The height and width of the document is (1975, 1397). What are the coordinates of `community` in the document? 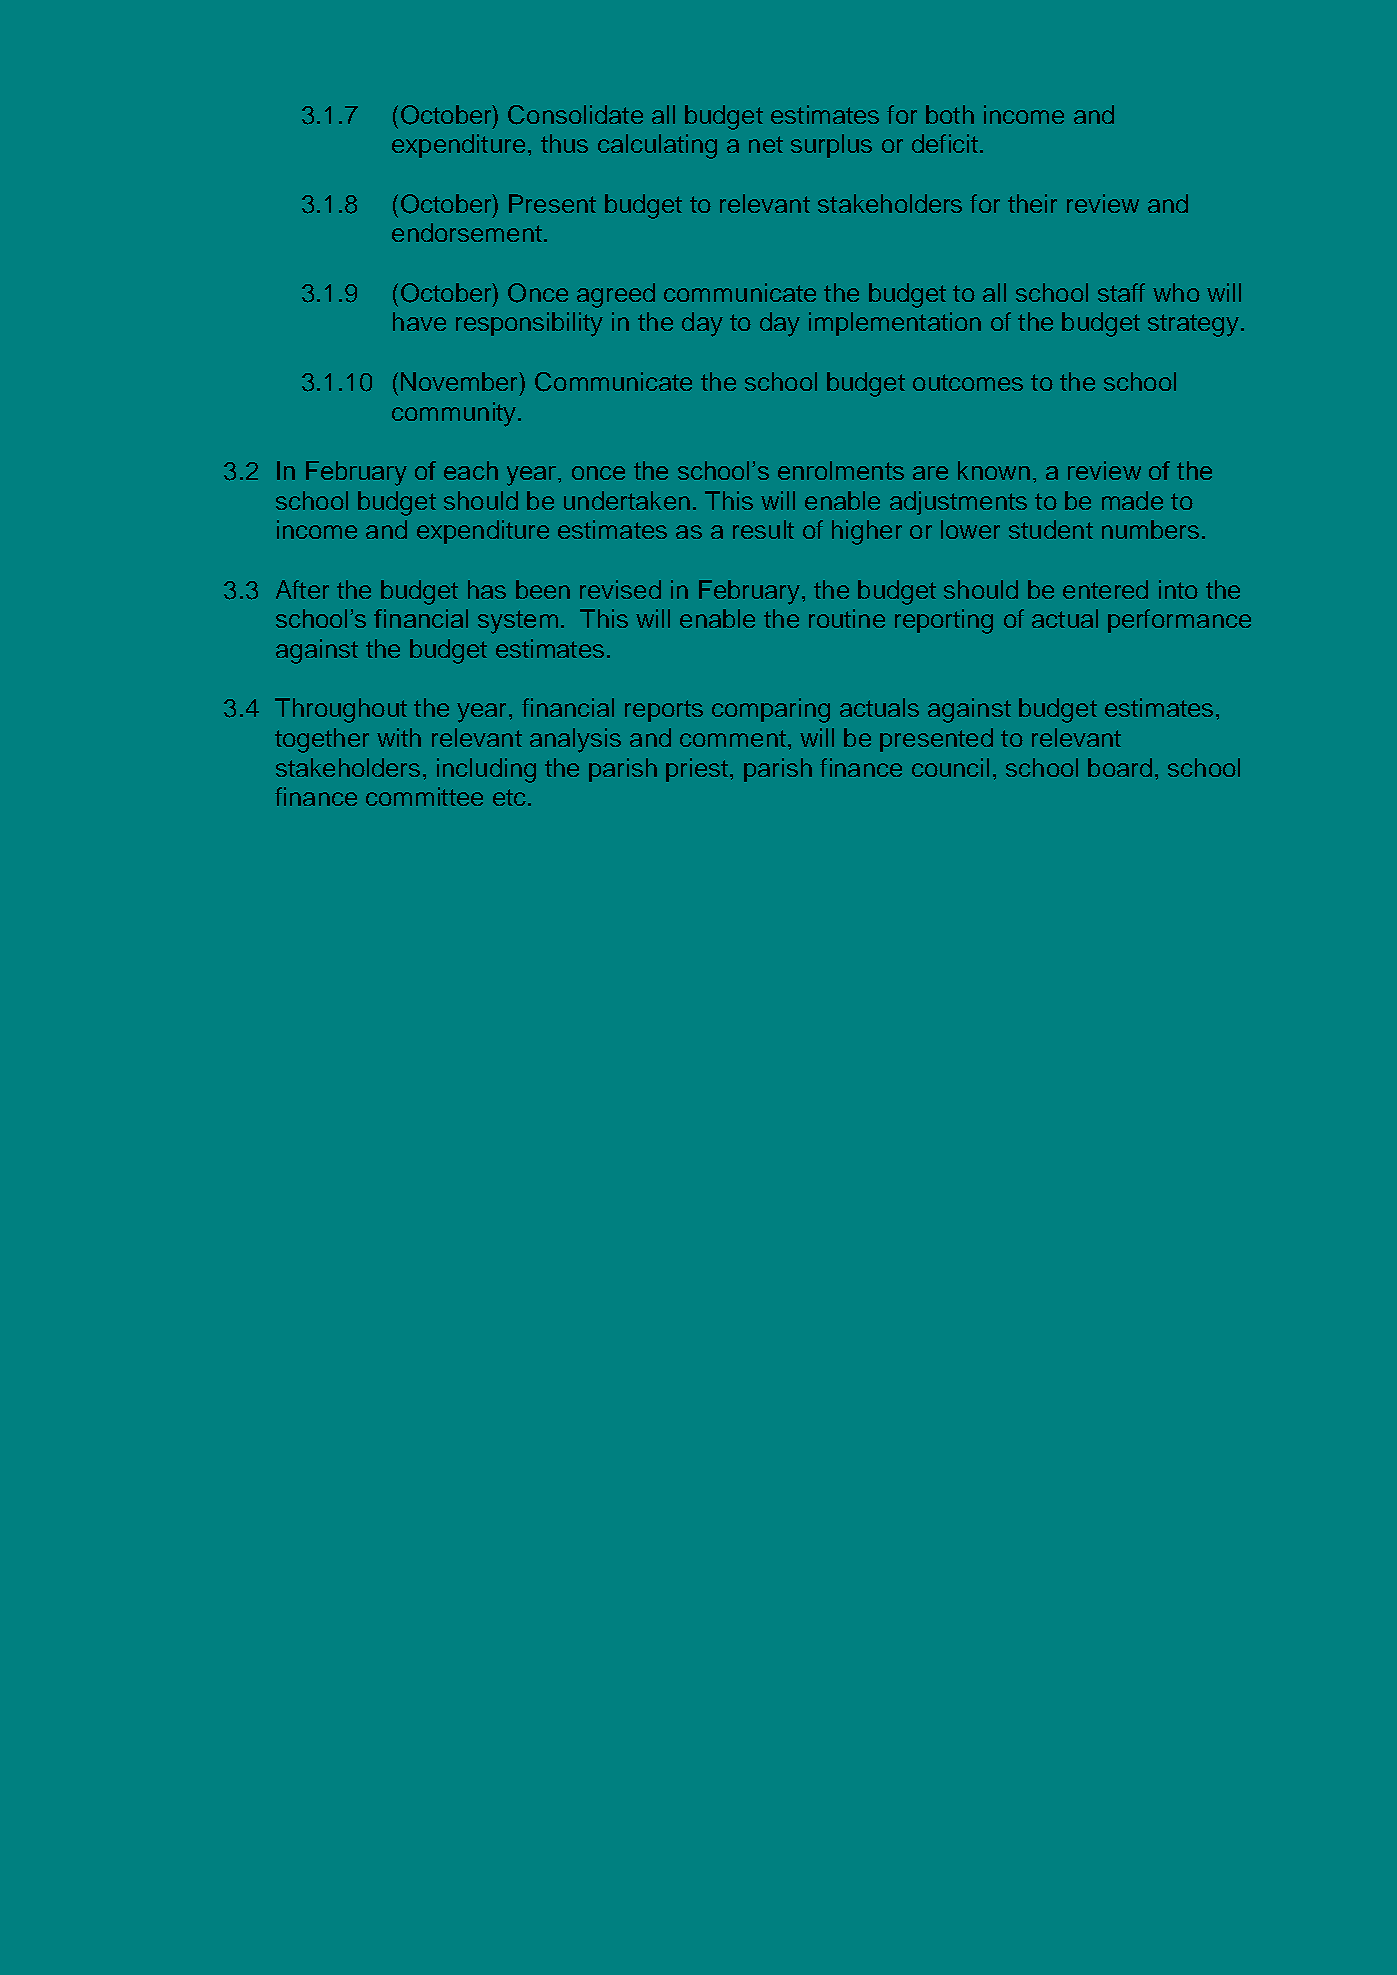 It's located at (454, 414).
